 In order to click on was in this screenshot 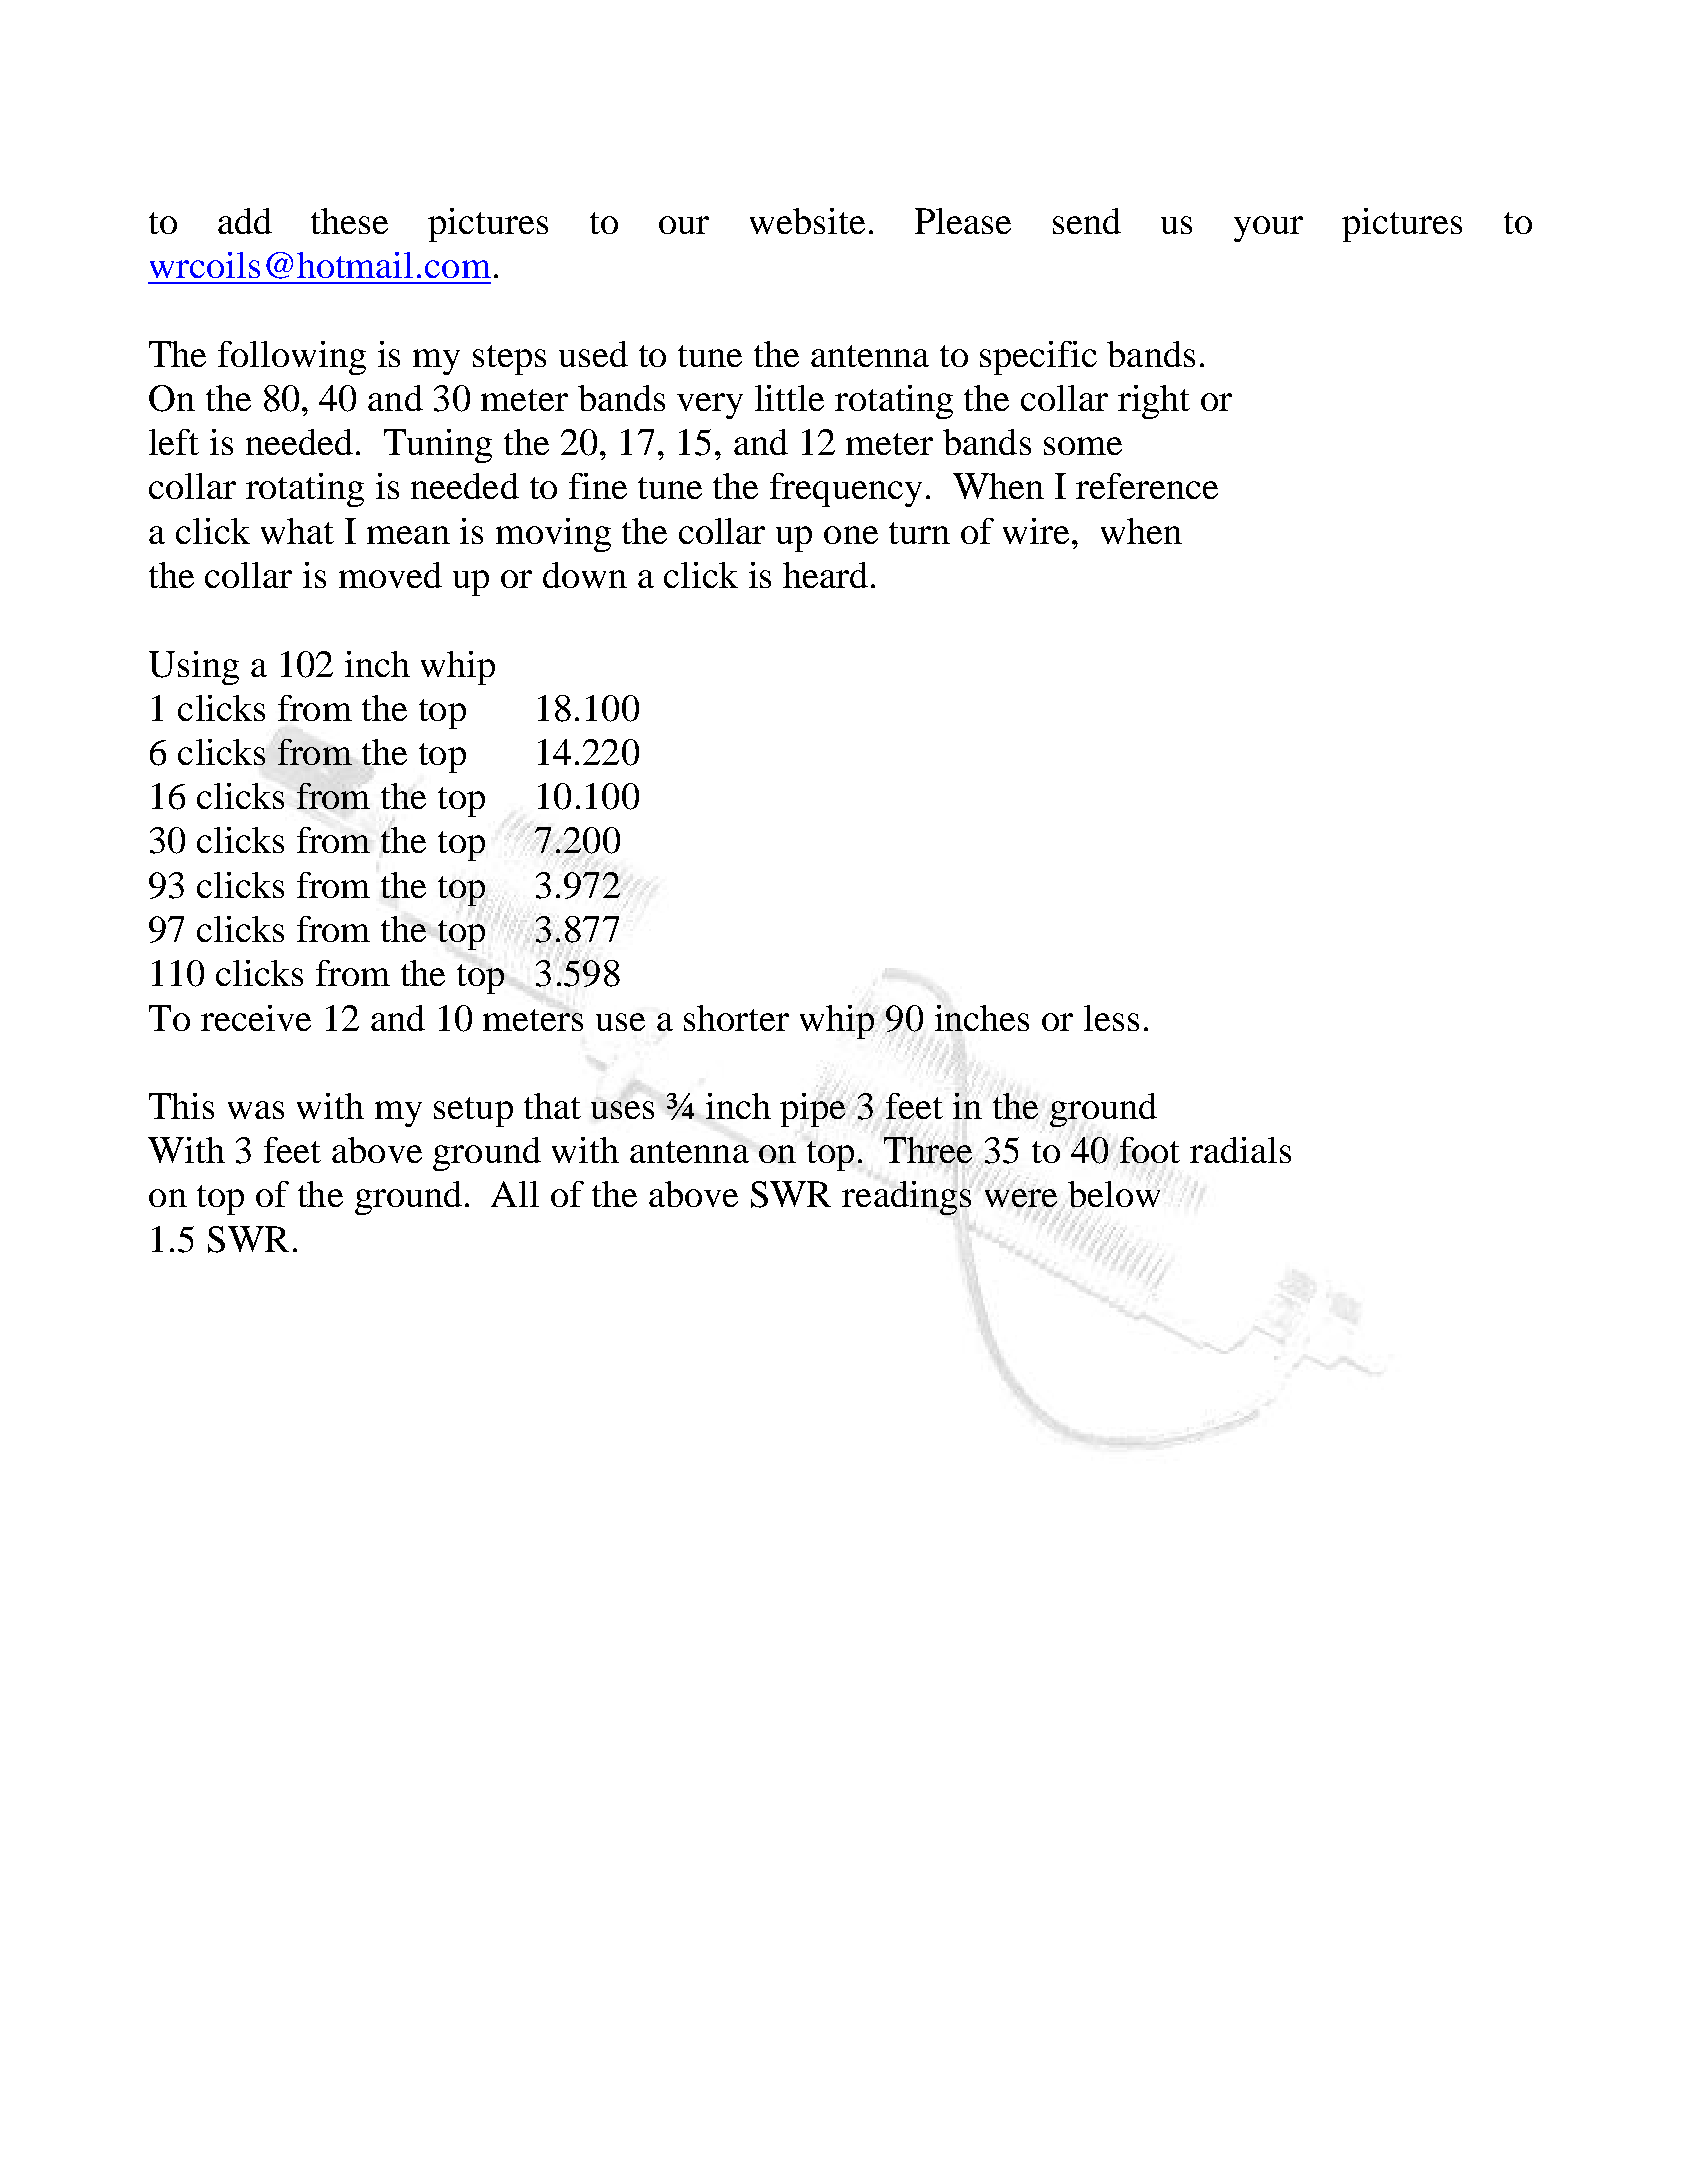, I will do `click(256, 1110)`.
